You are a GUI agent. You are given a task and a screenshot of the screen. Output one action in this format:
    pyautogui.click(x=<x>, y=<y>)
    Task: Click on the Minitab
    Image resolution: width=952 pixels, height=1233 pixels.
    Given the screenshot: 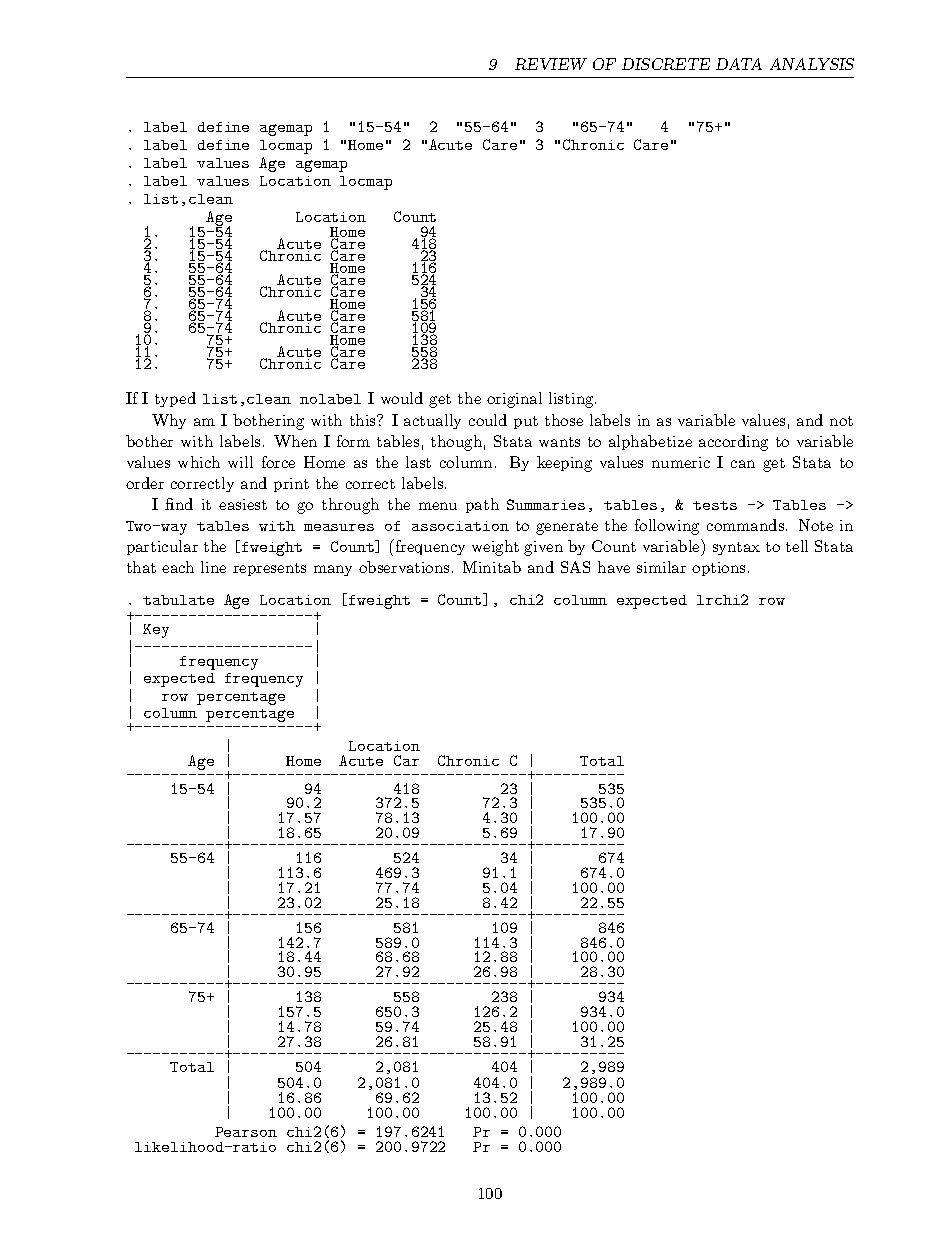 What is the action you would take?
    pyautogui.click(x=492, y=567)
